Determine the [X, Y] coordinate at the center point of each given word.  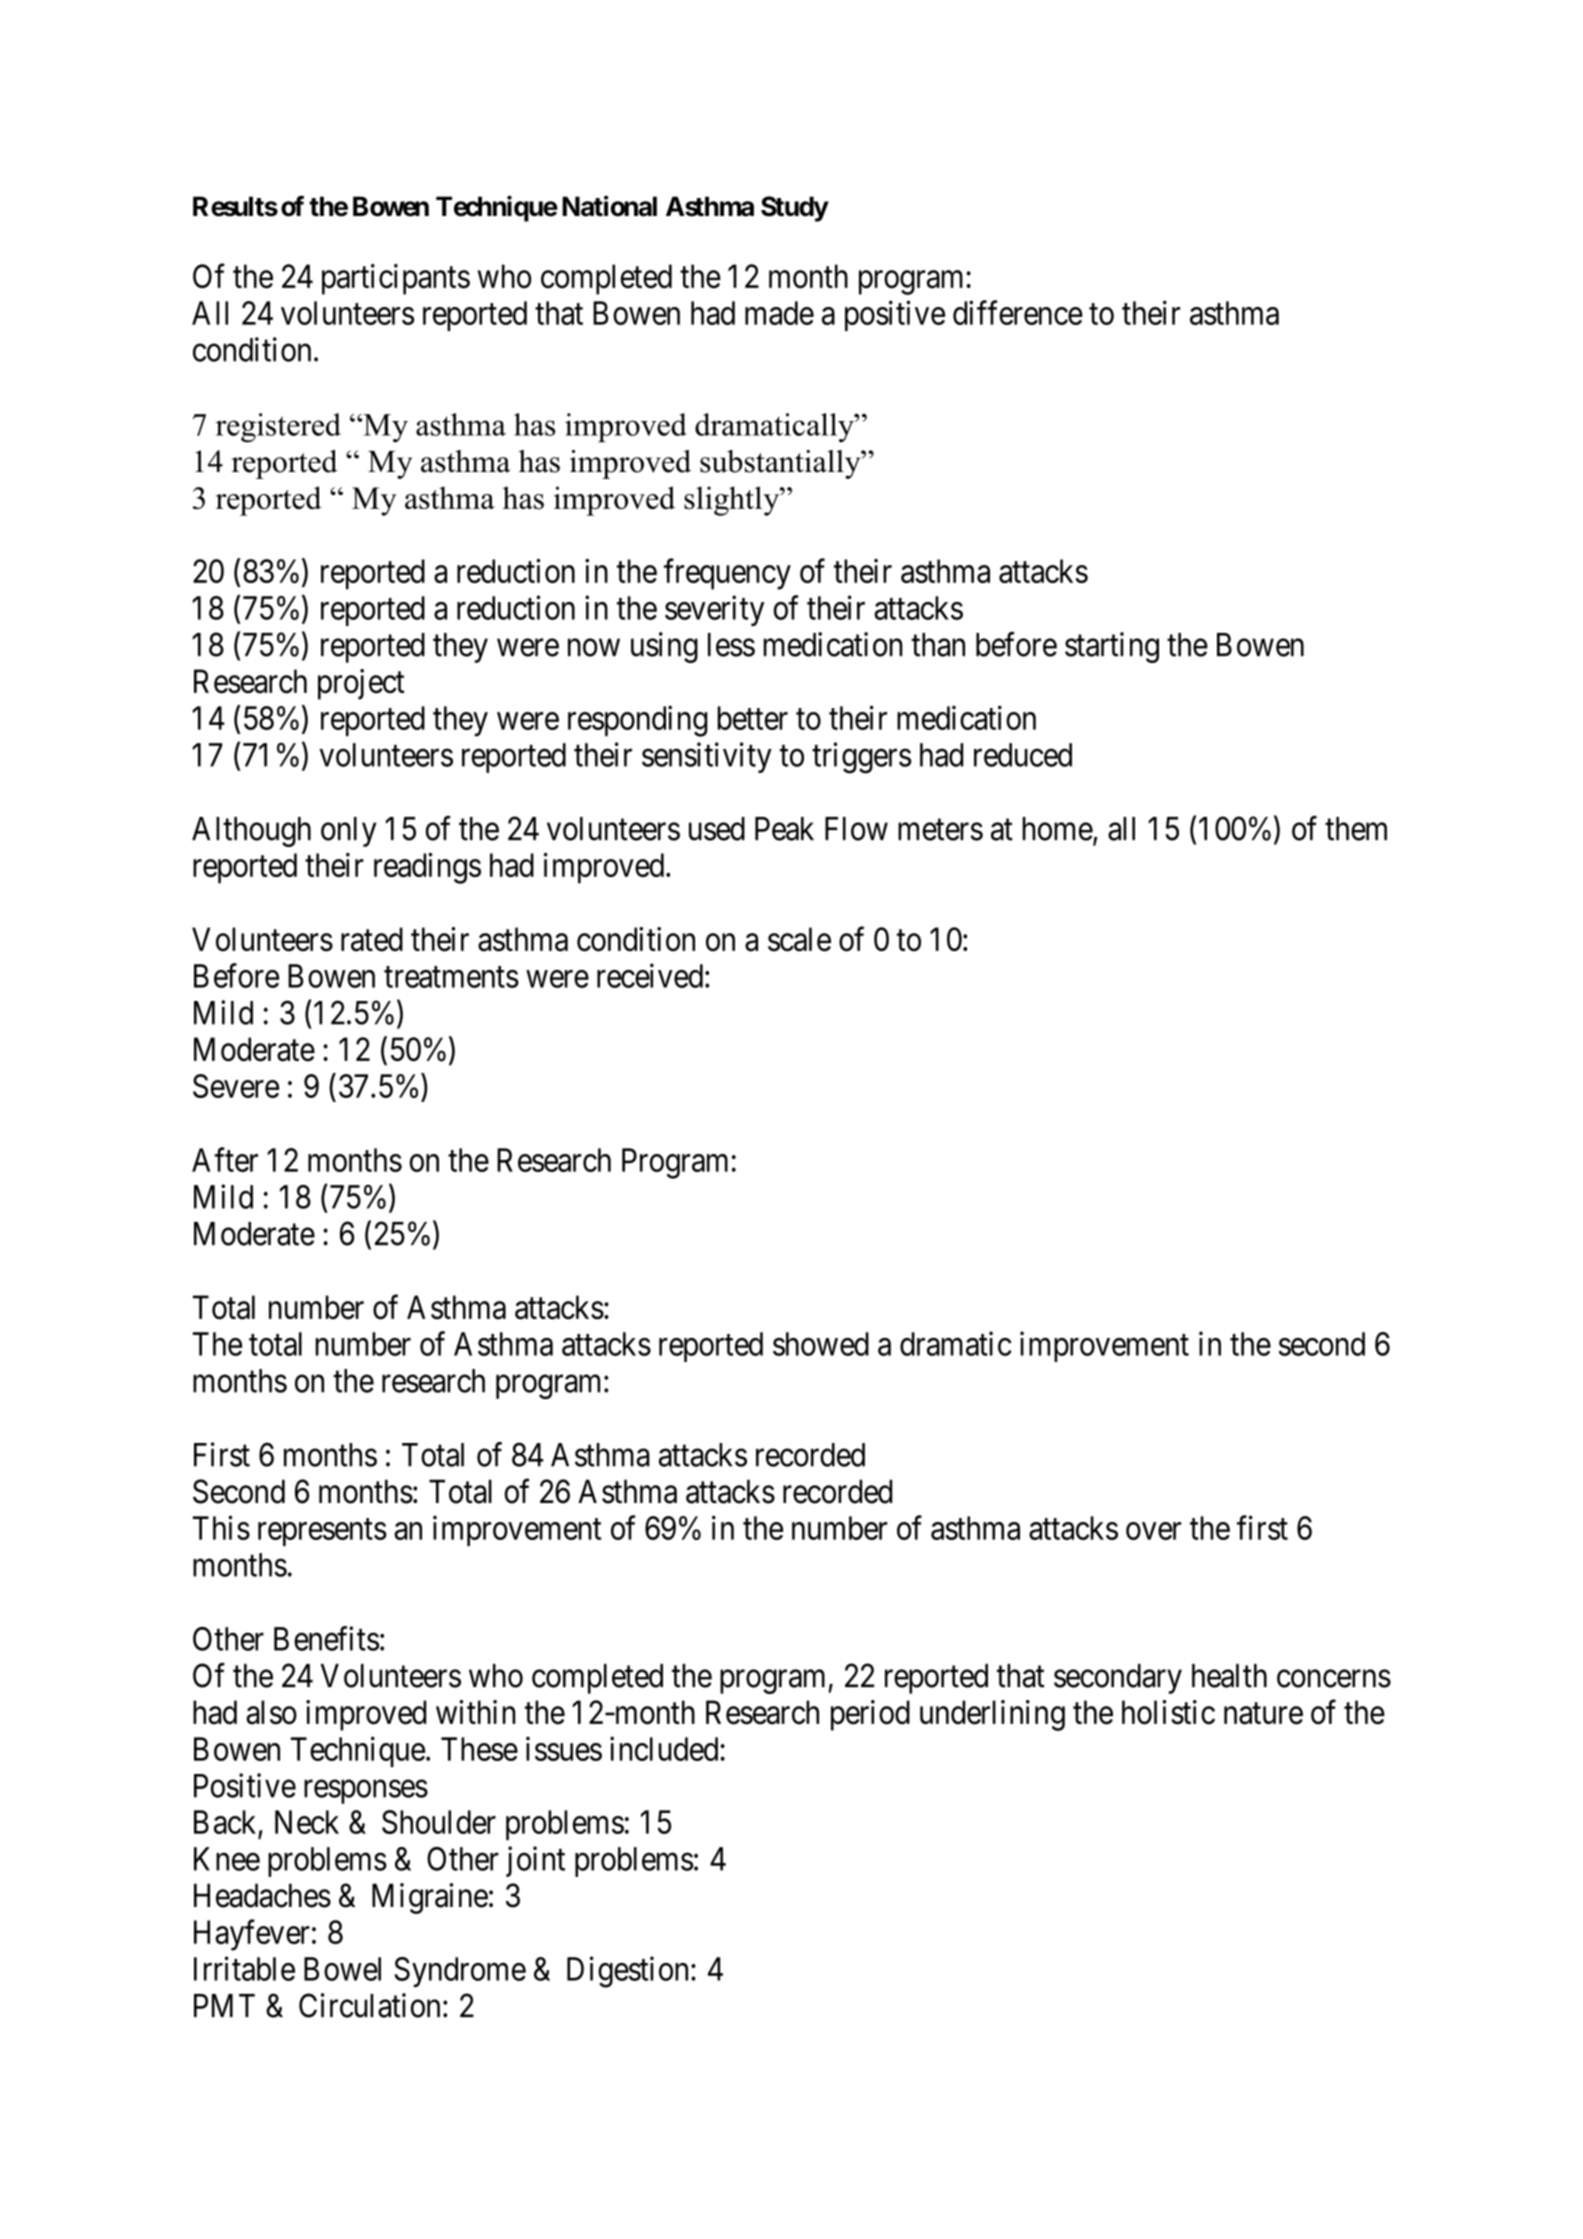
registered [278, 428]
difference [1018, 312]
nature [1263, 1714]
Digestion [627, 1972]
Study [794, 209]
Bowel [342, 1969]
